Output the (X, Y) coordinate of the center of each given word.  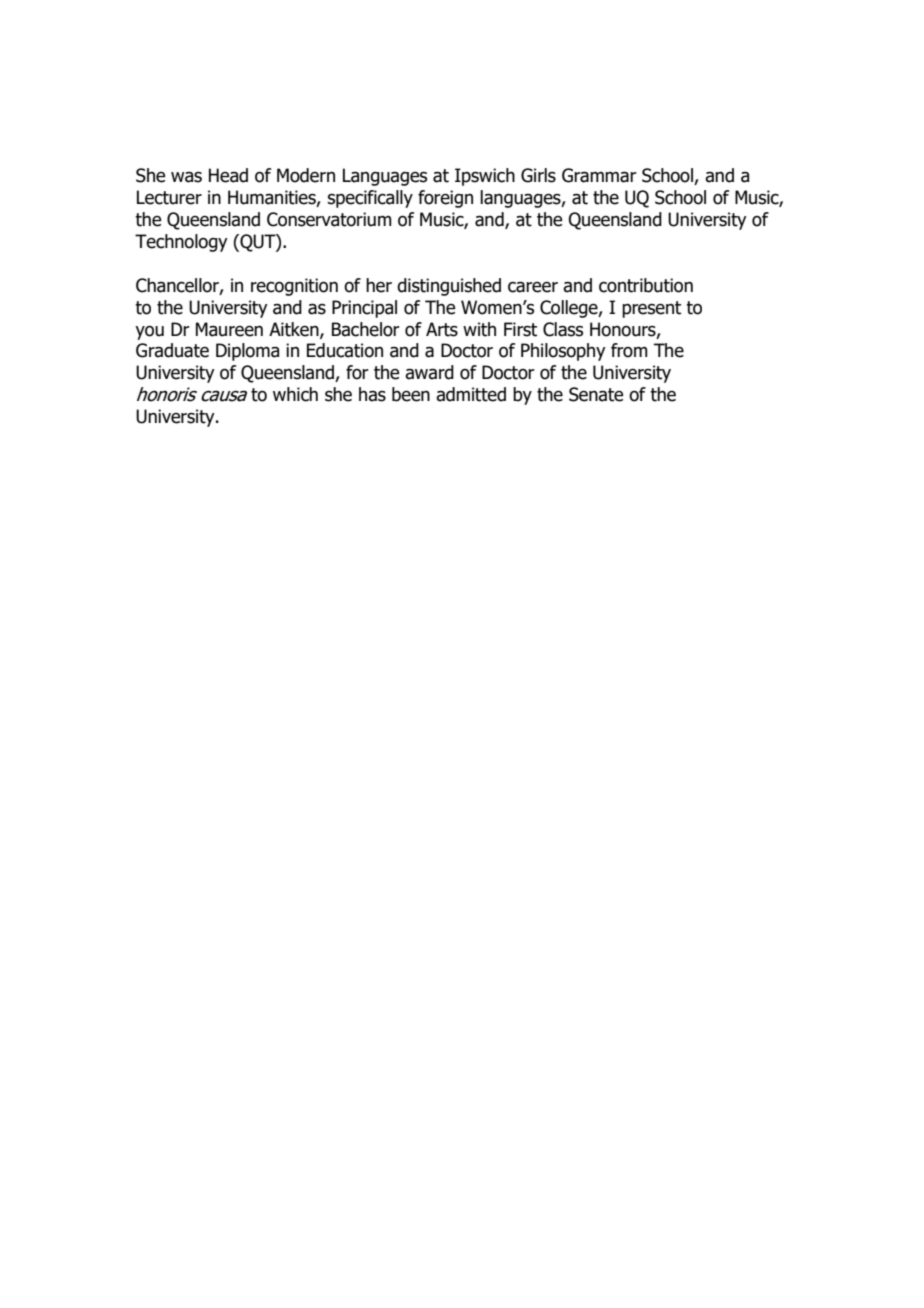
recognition (294, 287)
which (295, 394)
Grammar (599, 175)
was (186, 177)
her (379, 285)
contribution (646, 285)
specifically (370, 199)
